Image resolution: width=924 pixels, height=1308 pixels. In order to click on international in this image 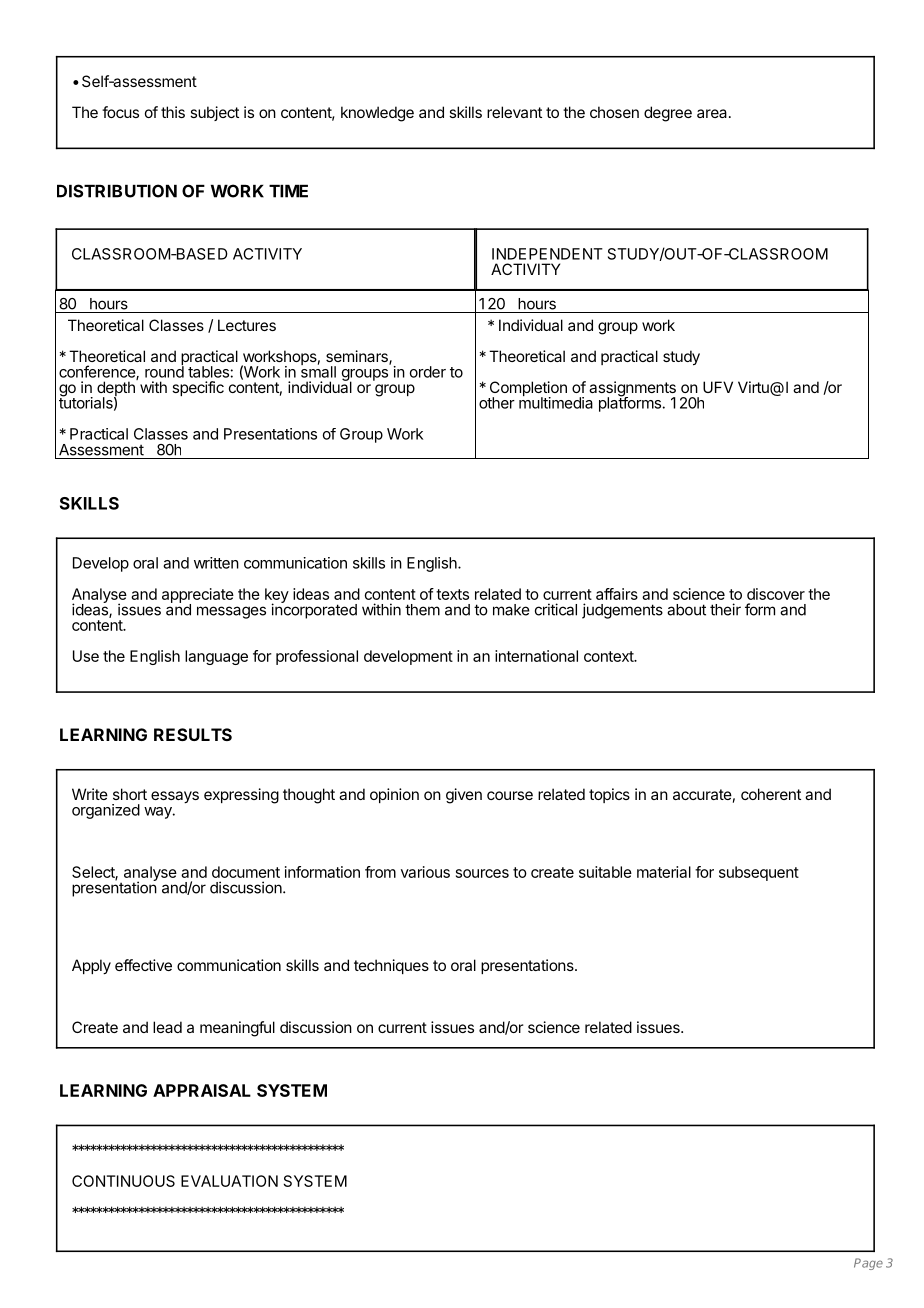, I will do `click(536, 656)`.
